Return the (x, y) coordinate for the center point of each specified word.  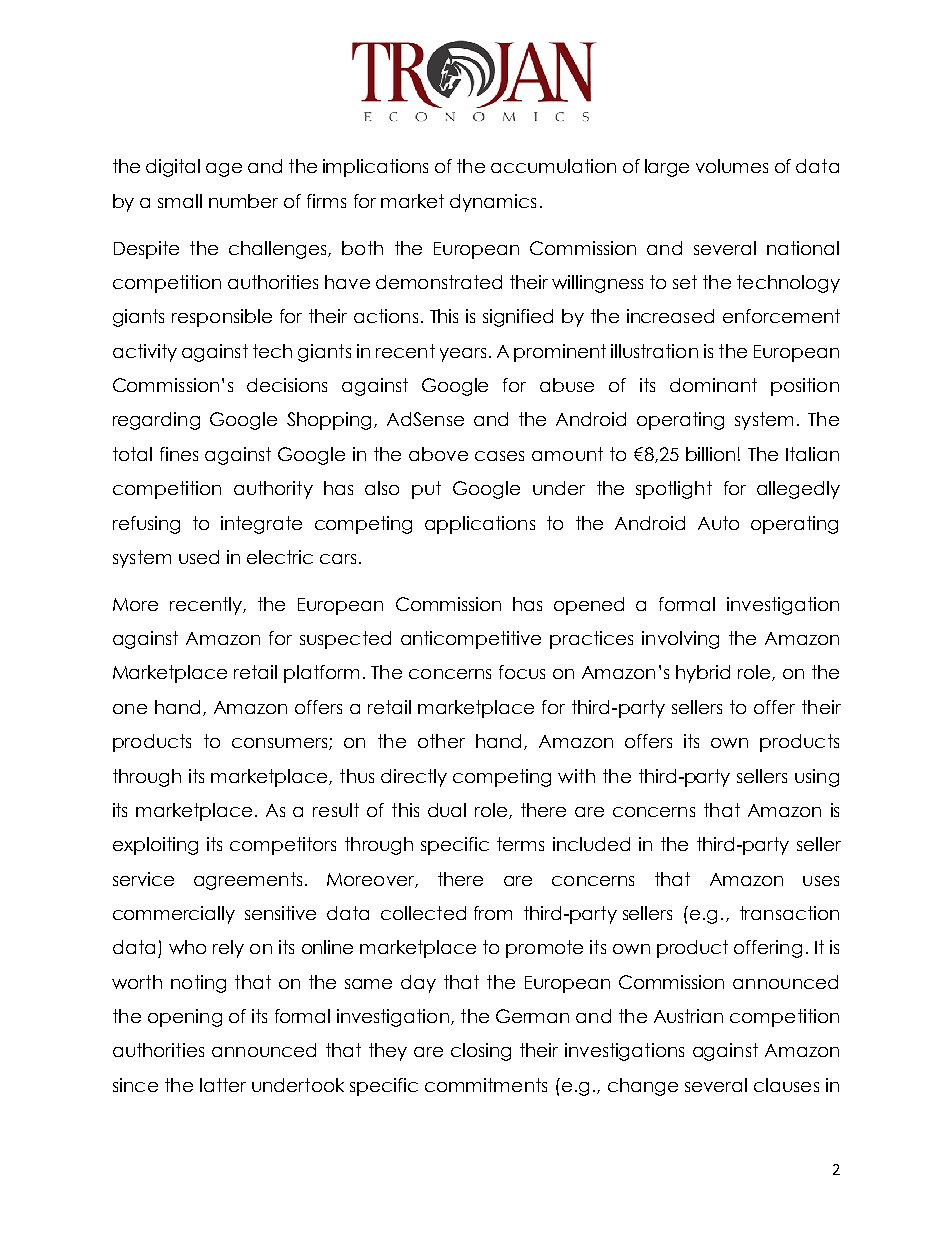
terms (520, 844)
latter (223, 1085)
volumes (732, 166)
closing (481, 1052)
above (438, 454)
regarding (156, 421)
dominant (713, 385)
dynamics (493, 203)
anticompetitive (471, 640)
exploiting (155, 846)
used (199, 557)
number (243, 201)
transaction (789, 913)
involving (680, 640)
